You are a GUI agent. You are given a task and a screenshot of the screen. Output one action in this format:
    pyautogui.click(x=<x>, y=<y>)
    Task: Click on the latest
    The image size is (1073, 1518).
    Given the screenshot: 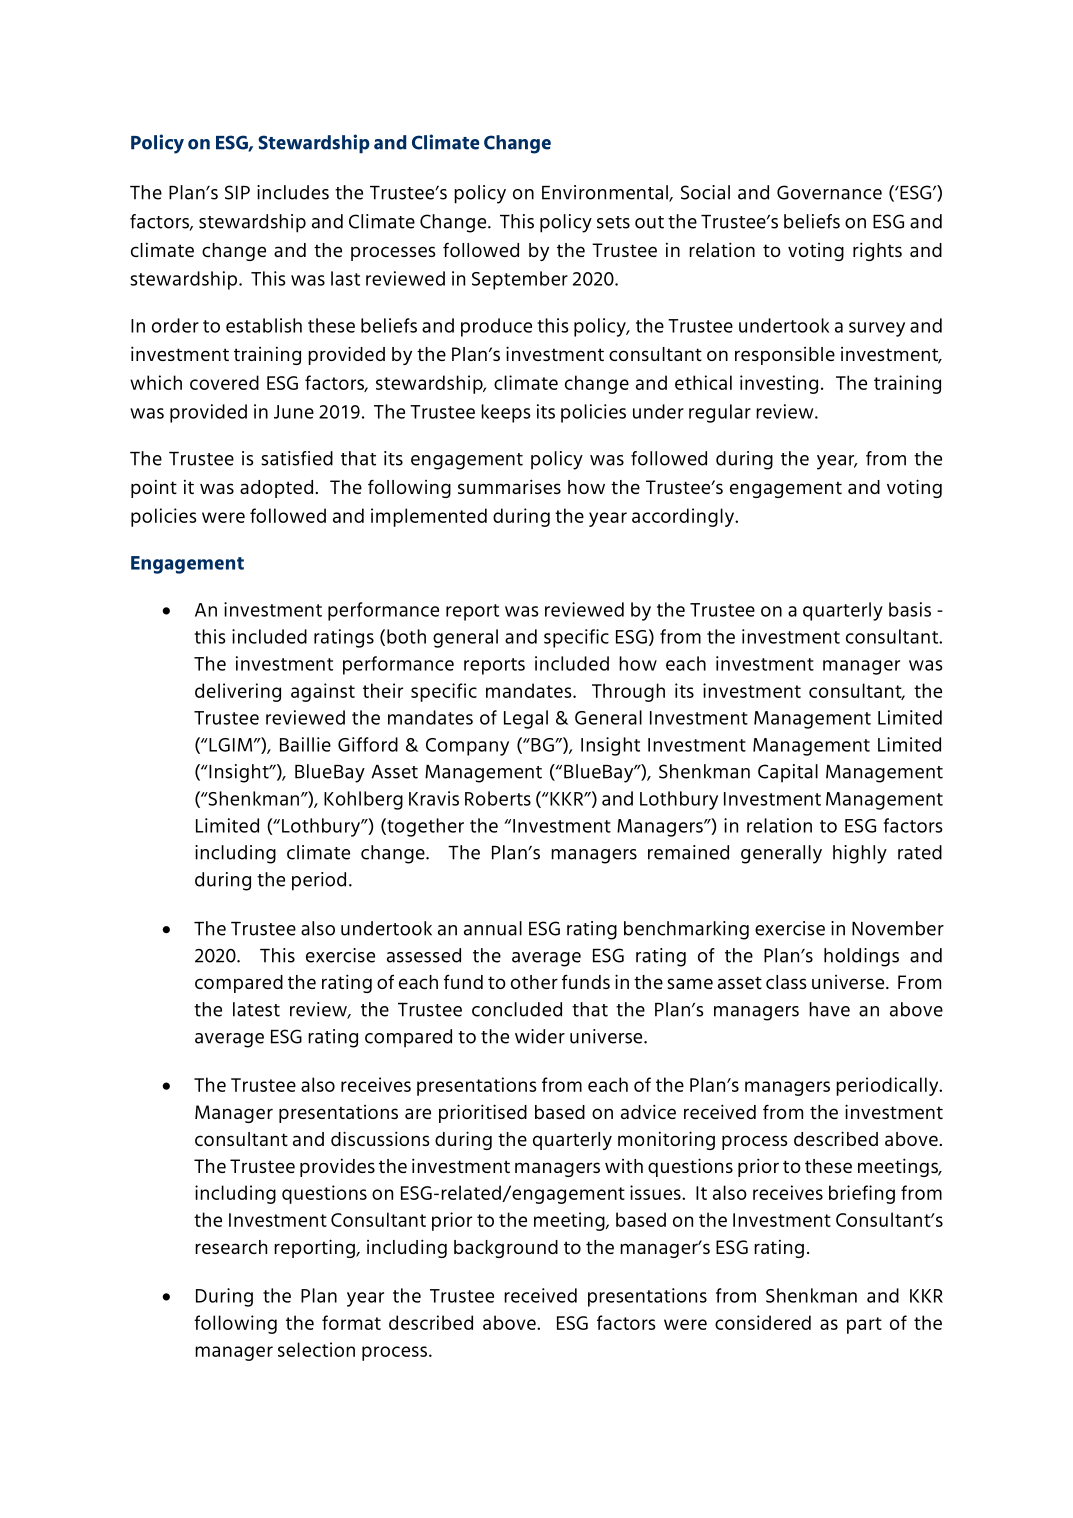 What is the action you would take?
    pyautogui.click(x=256, y=1009)
